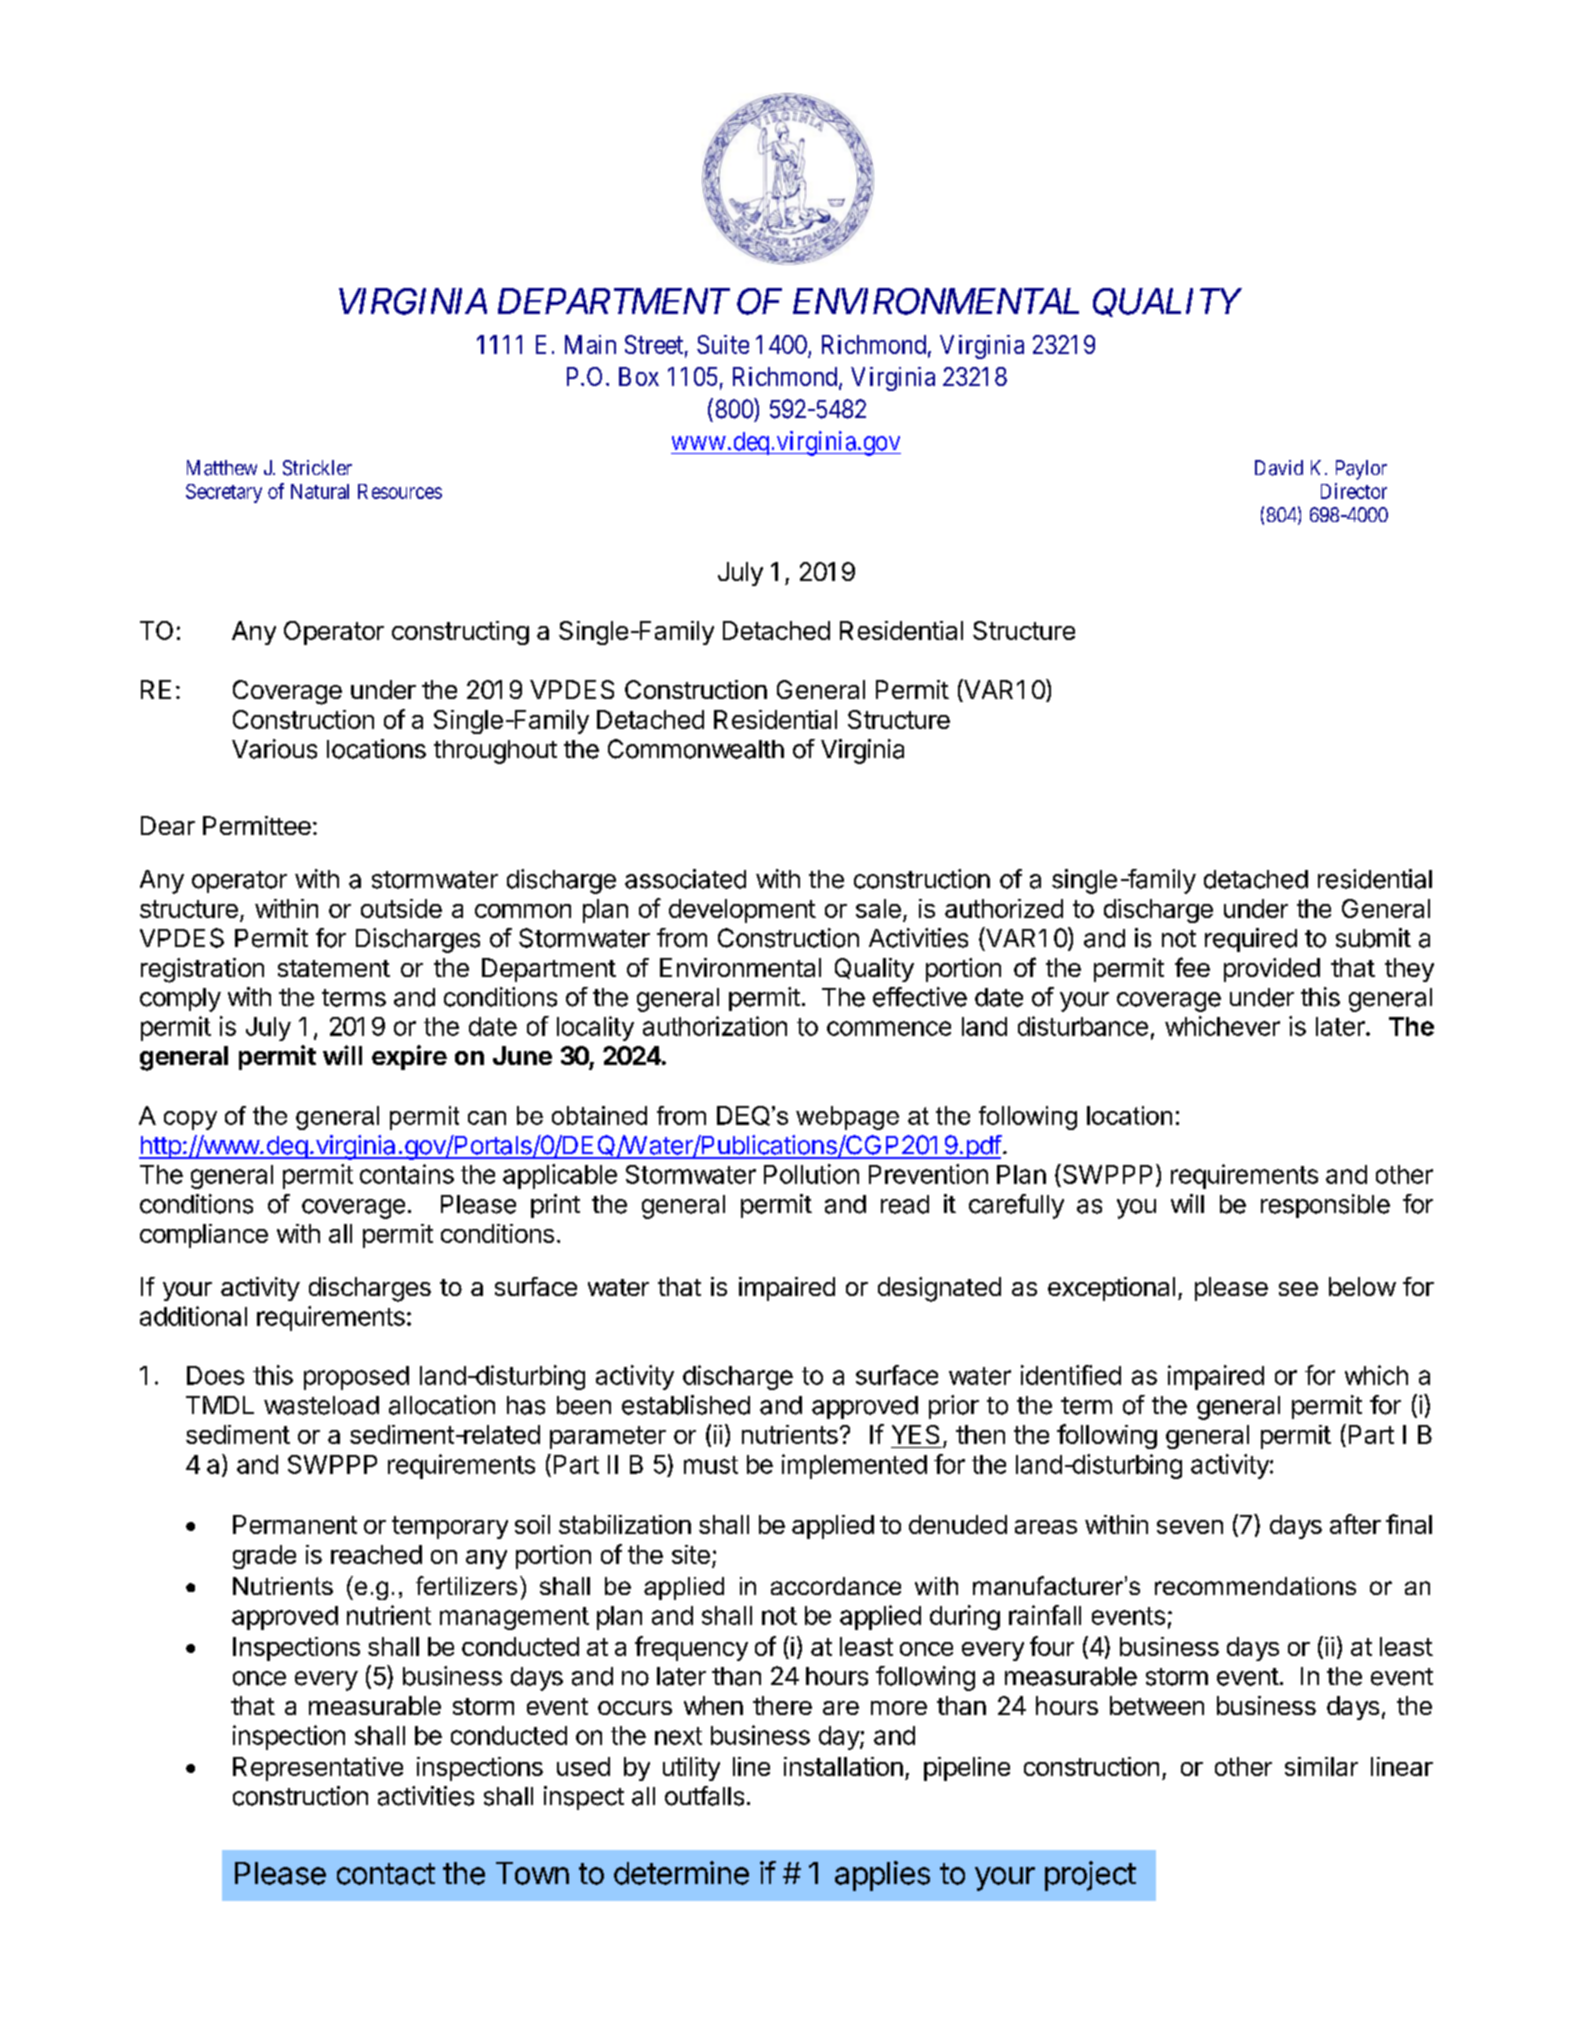 The width and height of the screenshot is (1572, 2035). I want to click on Suite, so click(723, 344).
